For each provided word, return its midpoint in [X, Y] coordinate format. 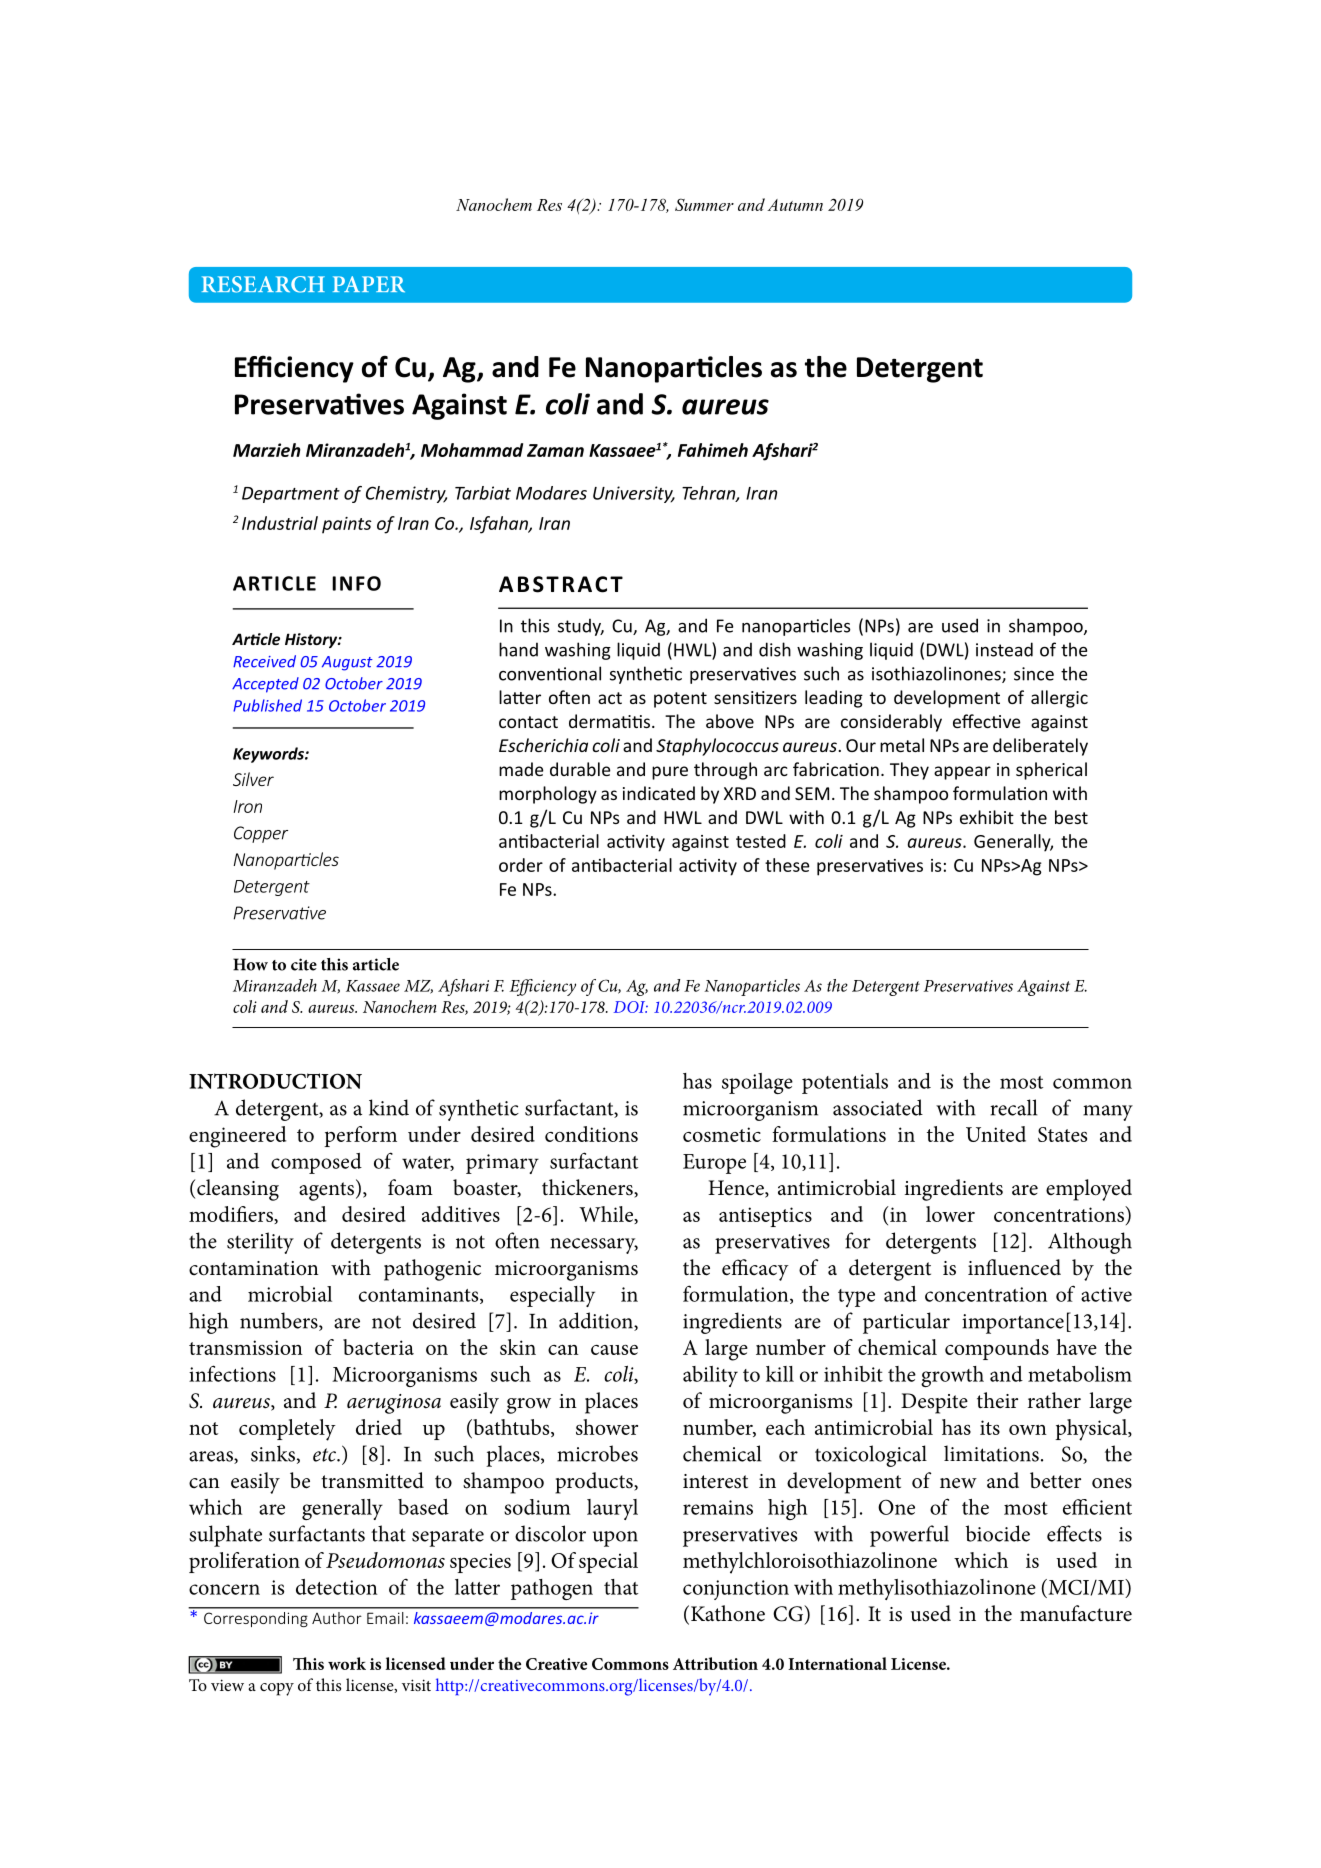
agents [326, 1191]
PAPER [369, 284]
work [347, 1663]
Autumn [795, 205]
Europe [714, 1164]
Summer [704, 204]
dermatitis [609, 721]
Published [267, 705]
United [996, 1134]
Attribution [715, 1663]
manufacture [1076, 1613]
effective [987, 721]
